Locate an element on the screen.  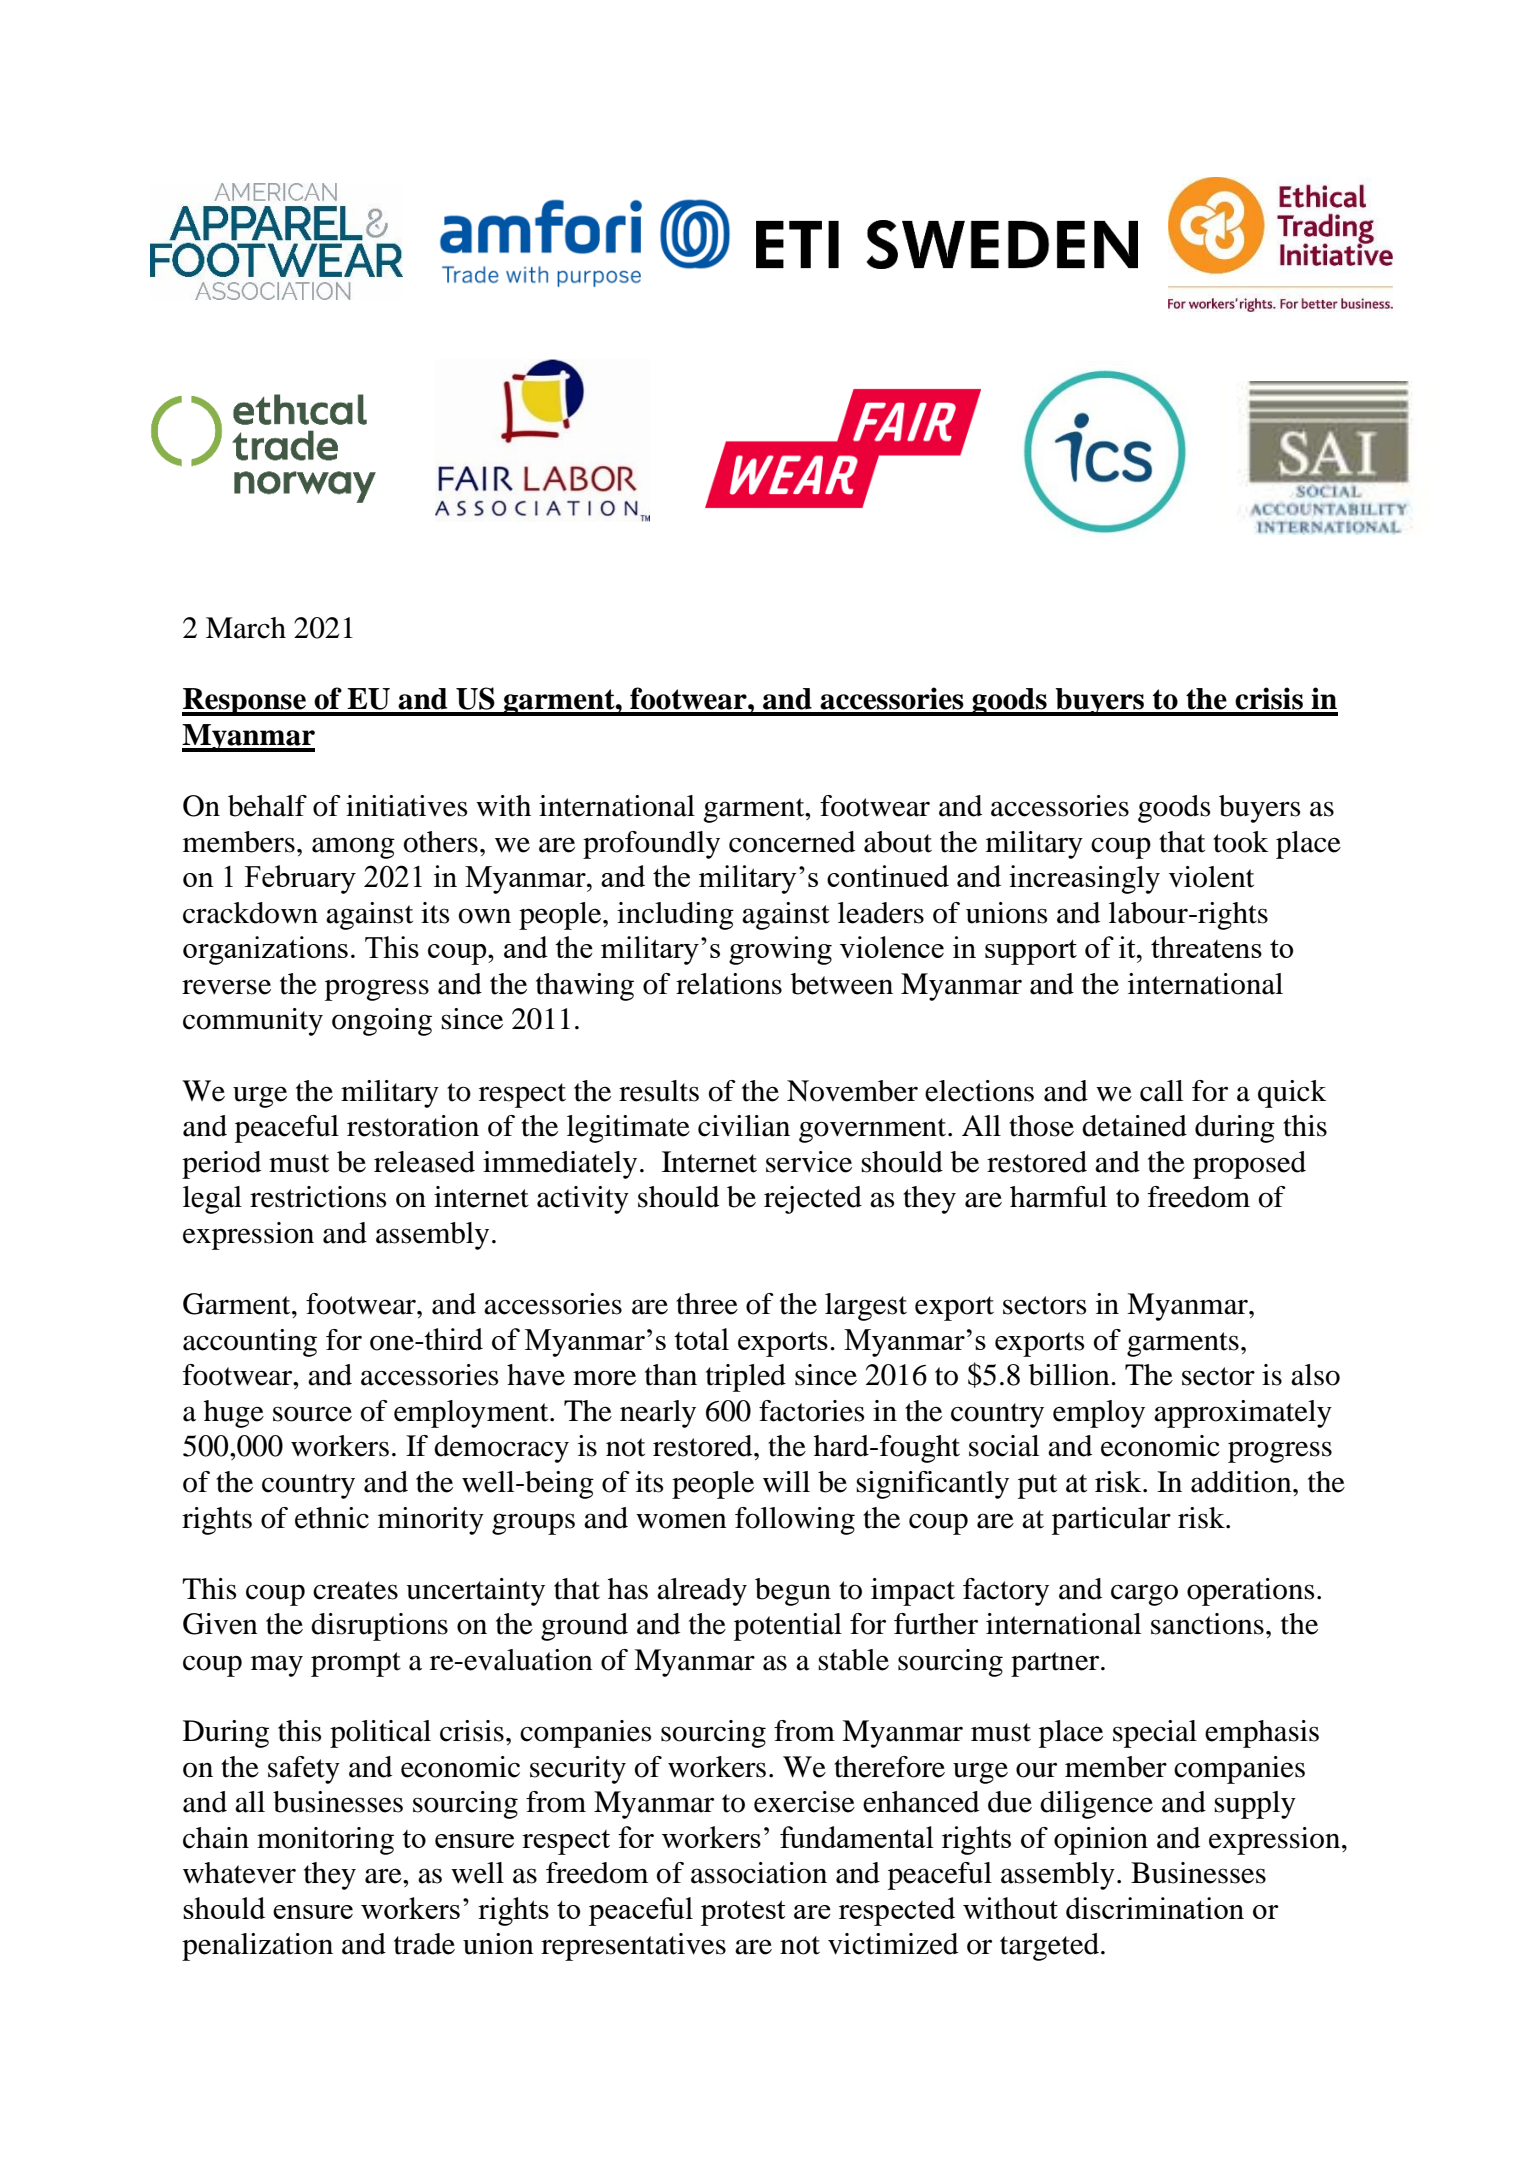
billion is located at coordinates (1070, 1375).
